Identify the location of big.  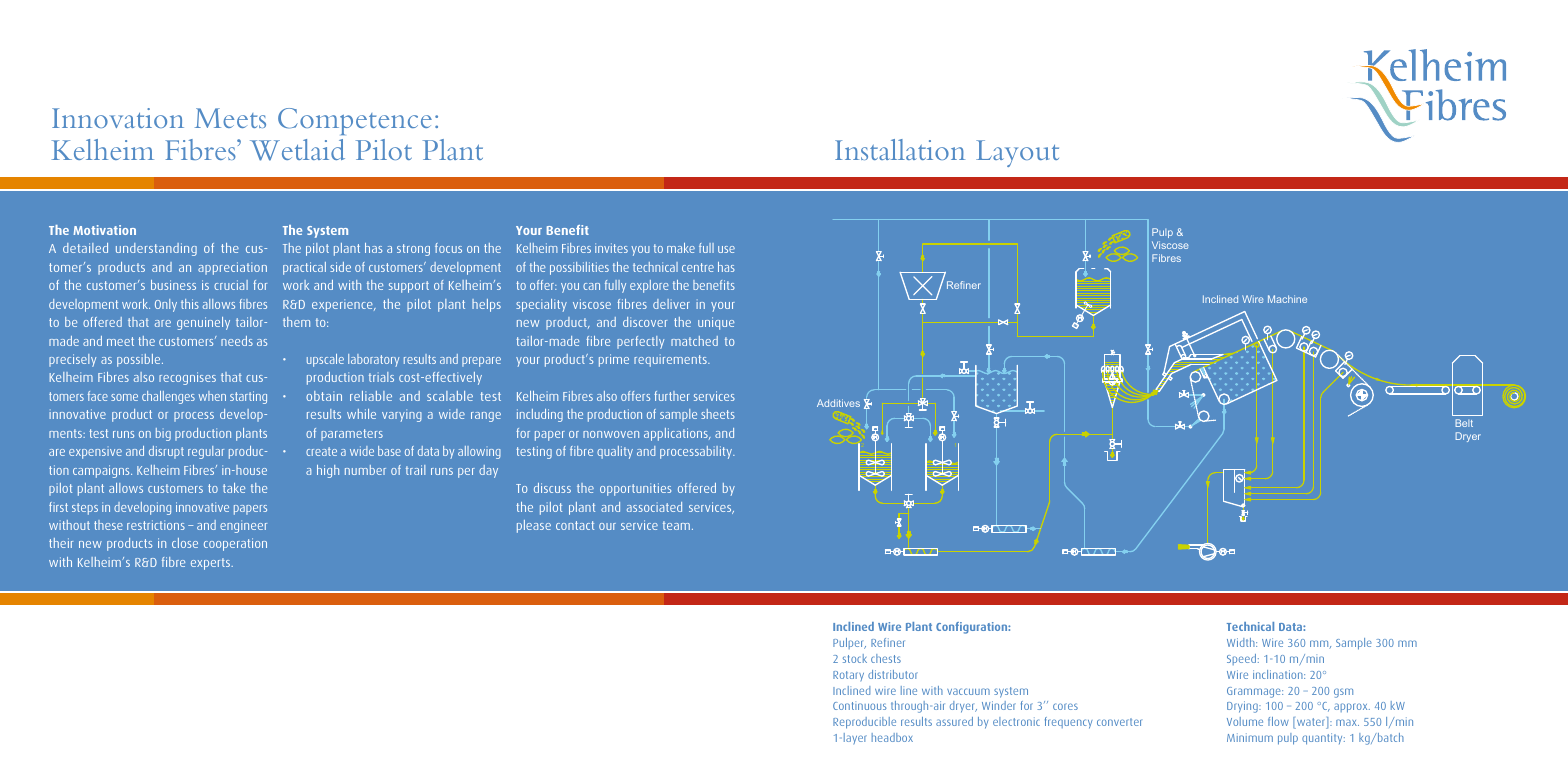
(163, 434).
